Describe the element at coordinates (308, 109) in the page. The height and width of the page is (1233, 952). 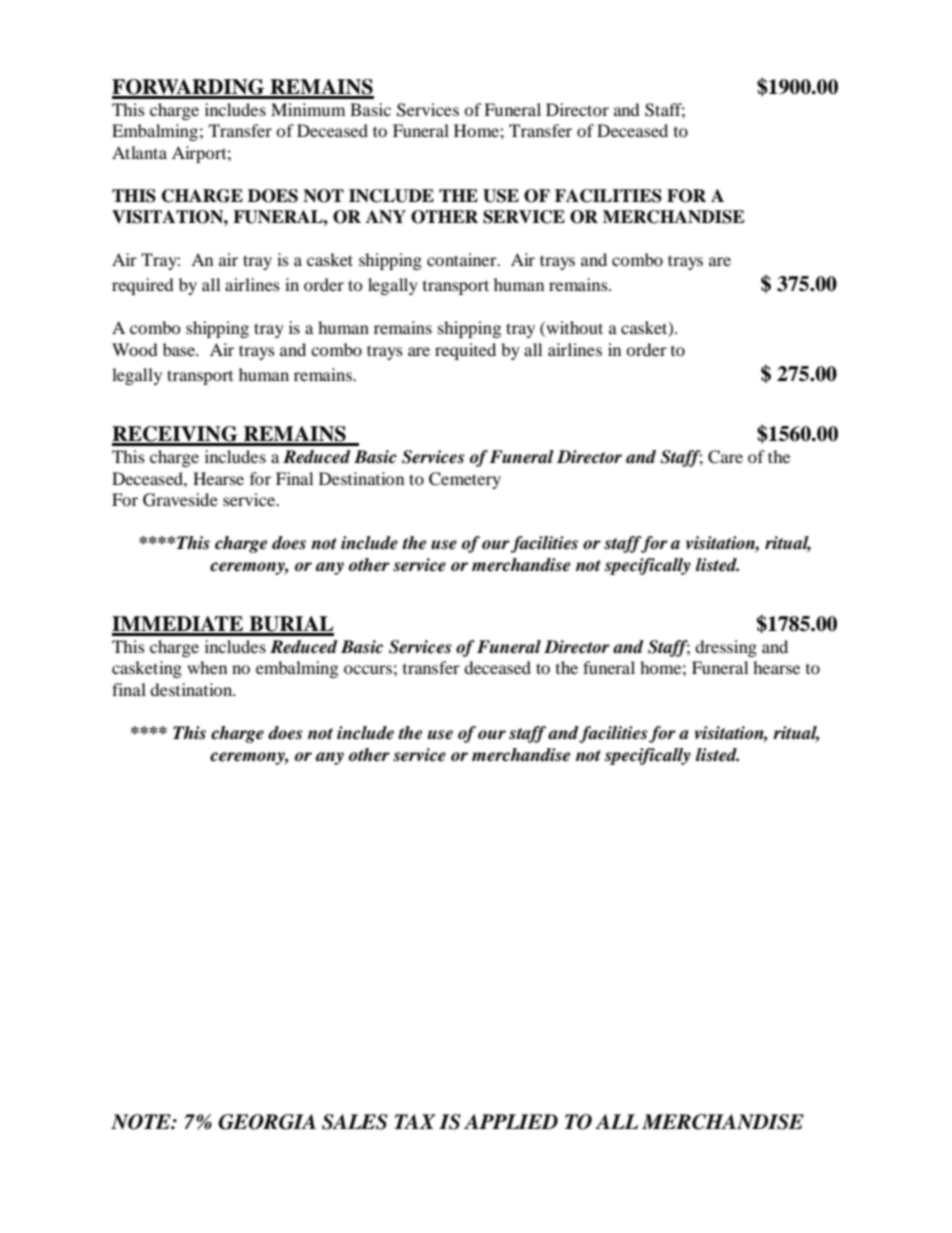
I see `Minimum` at that location.
